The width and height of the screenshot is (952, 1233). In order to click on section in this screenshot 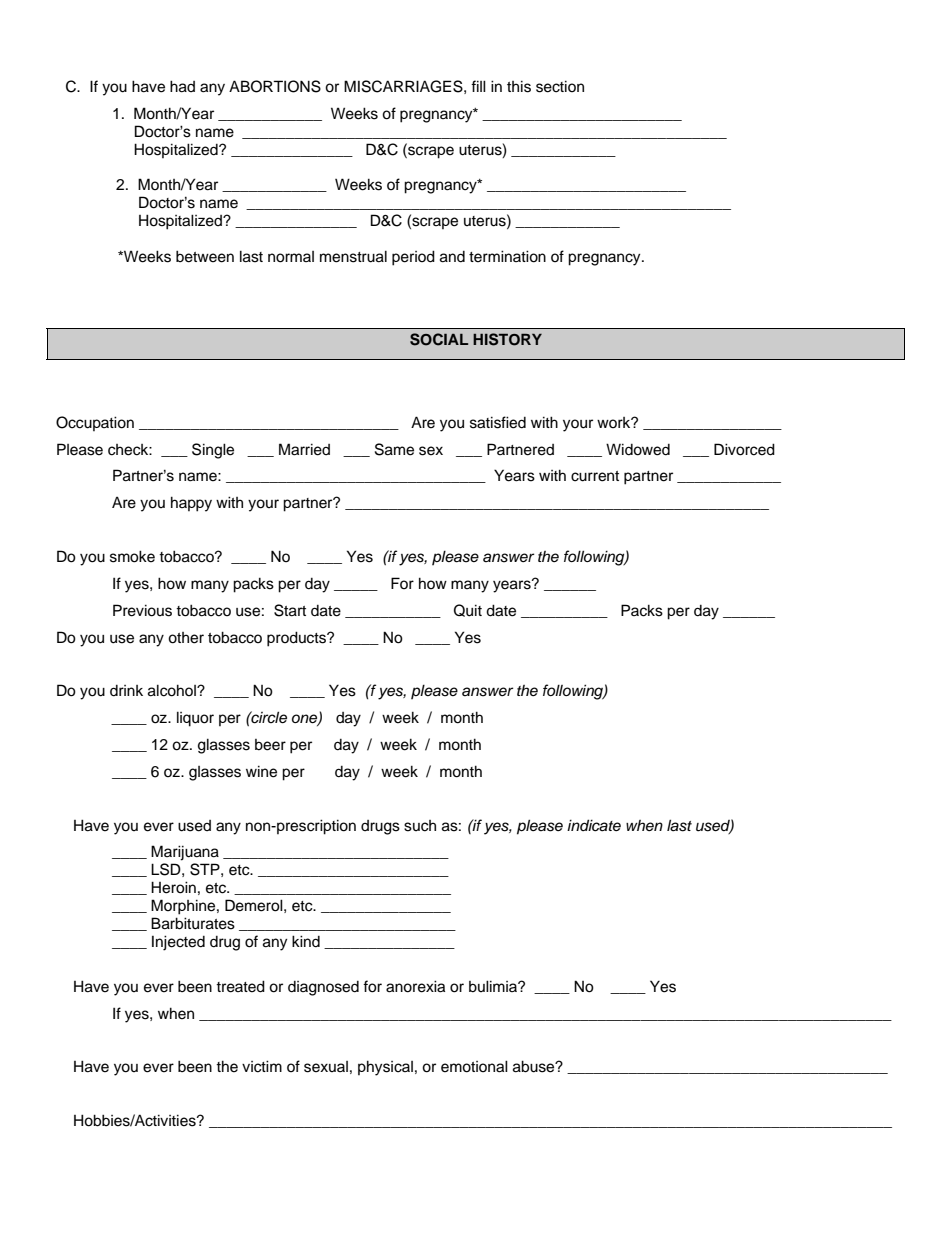, I will do `click(560, 86)`.
